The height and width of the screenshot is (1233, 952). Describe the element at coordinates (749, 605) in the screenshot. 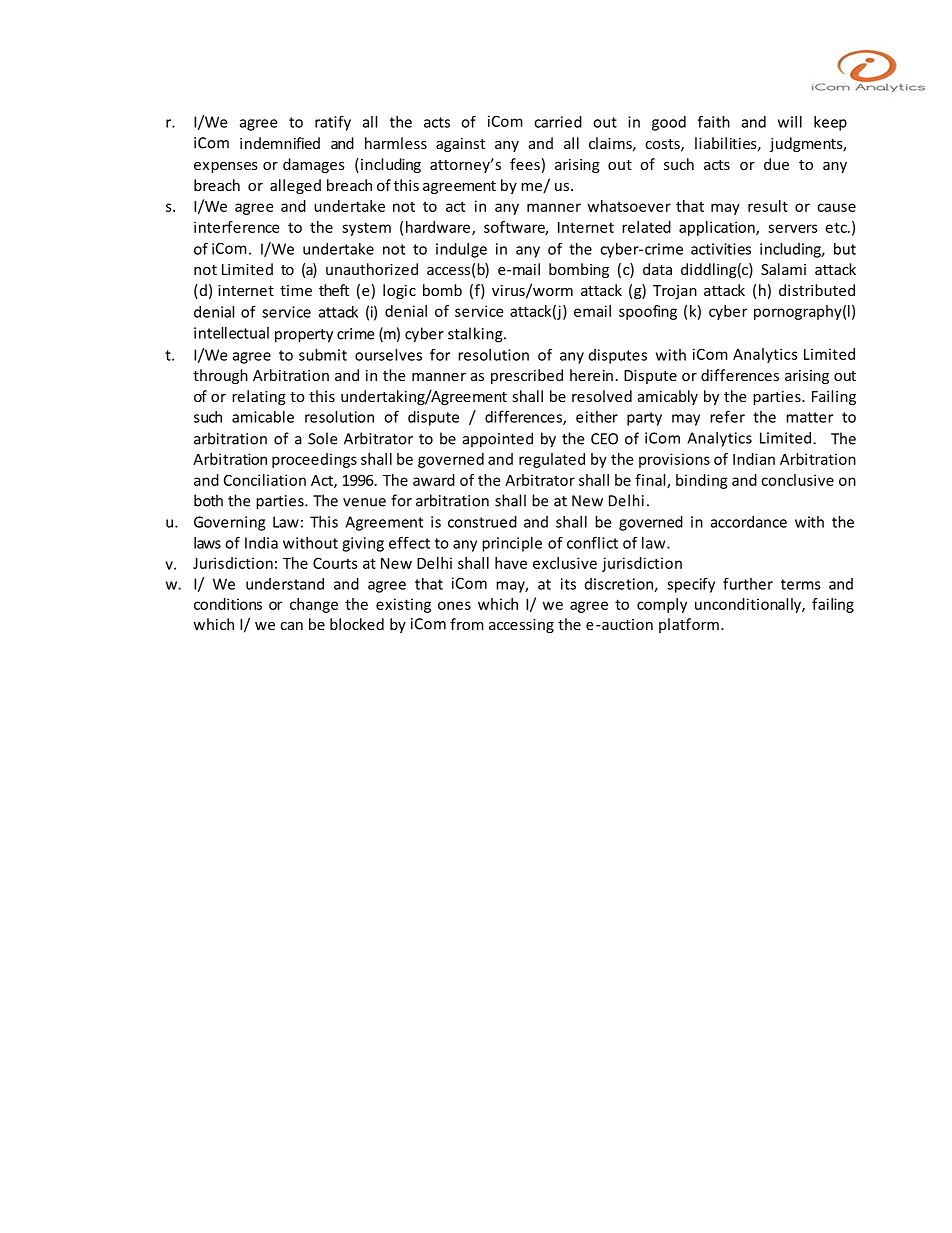

I see `unconditionally` at that location.
